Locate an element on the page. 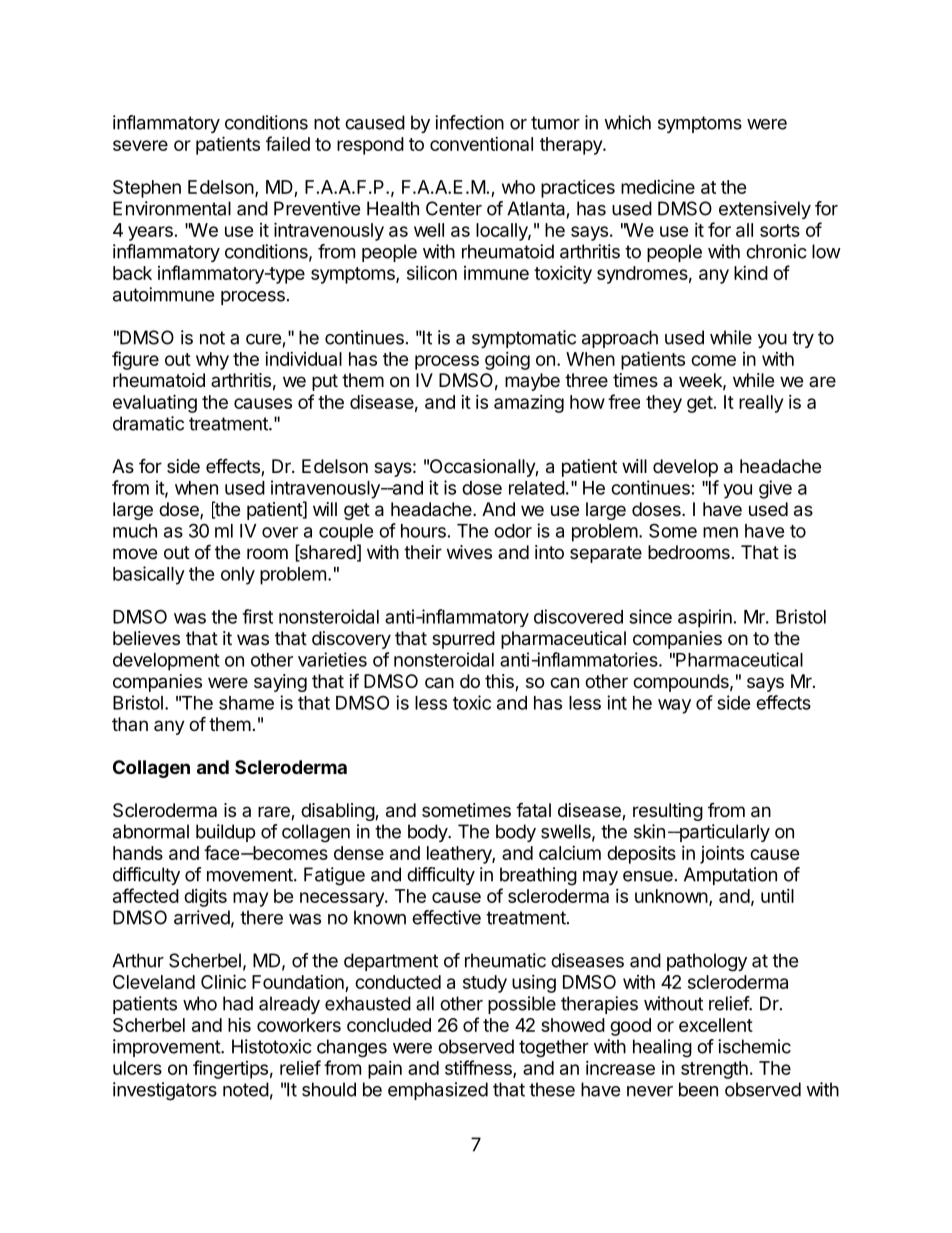  fatal is located at coordinates (533, 810).
